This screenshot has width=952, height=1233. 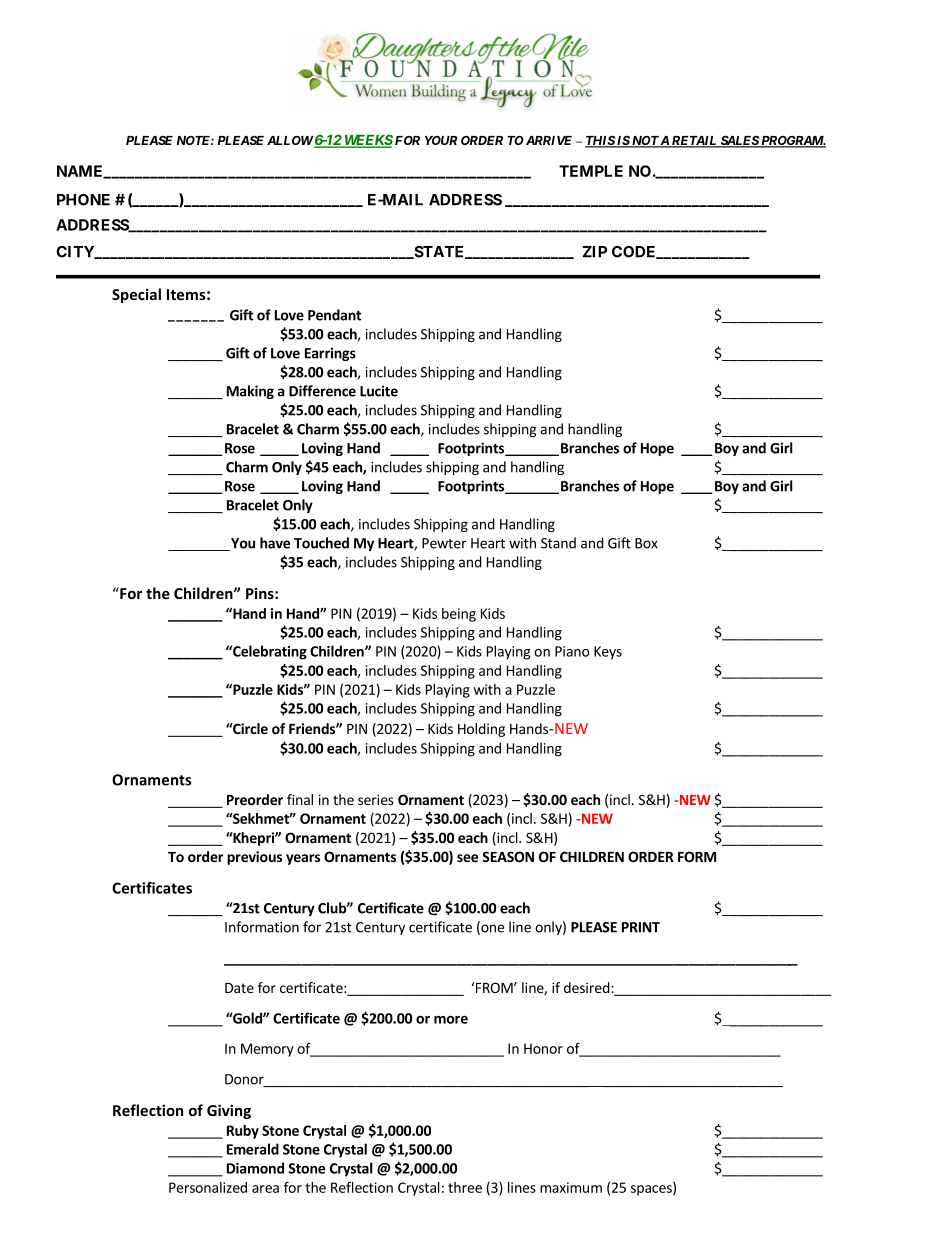 I want to click on three, so click(x=465, y=1187).
